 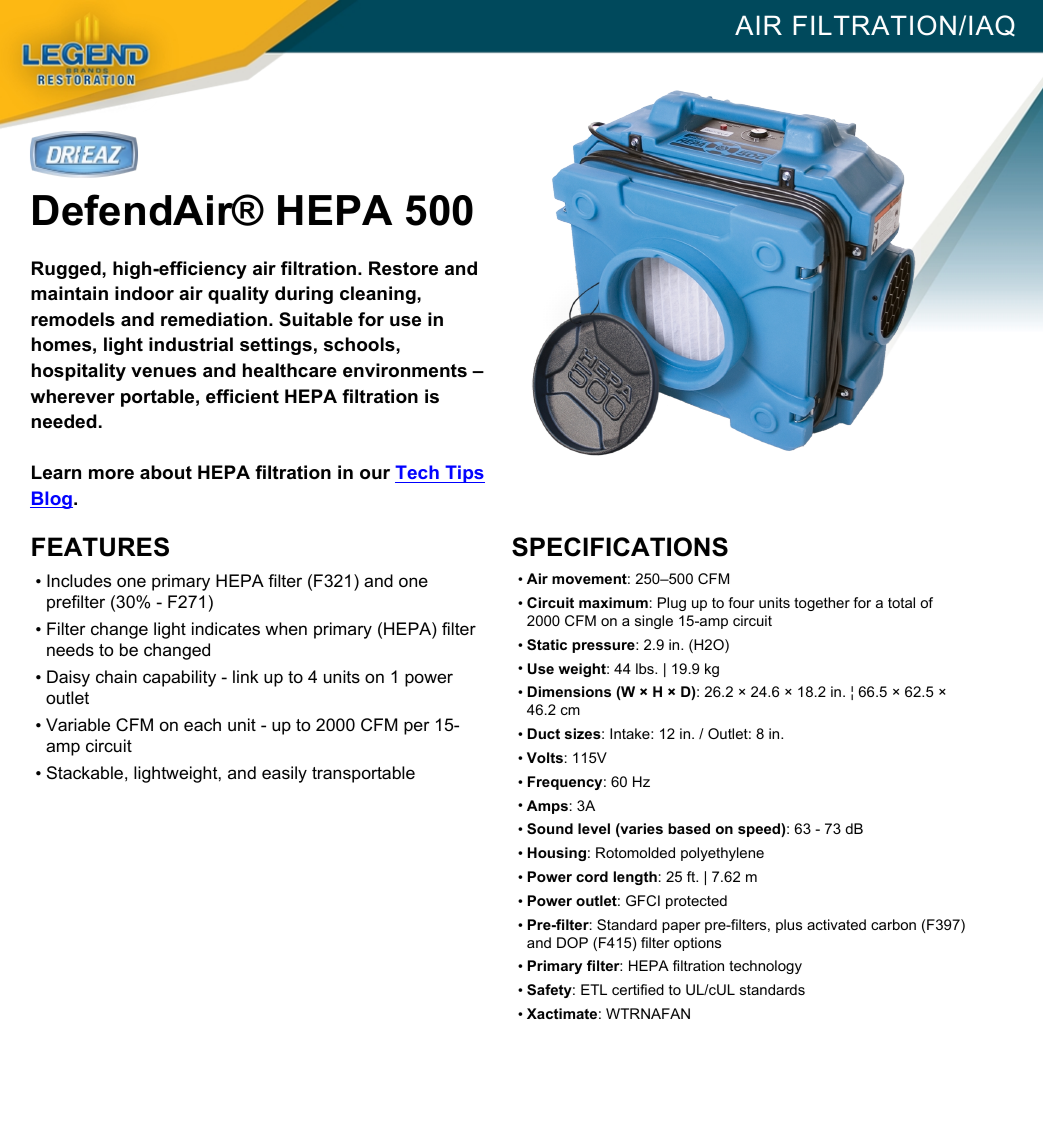 What do you see at coordinates (594, 989) in the screenshot?
I see `ETL` at bounding box center [594, 989].
